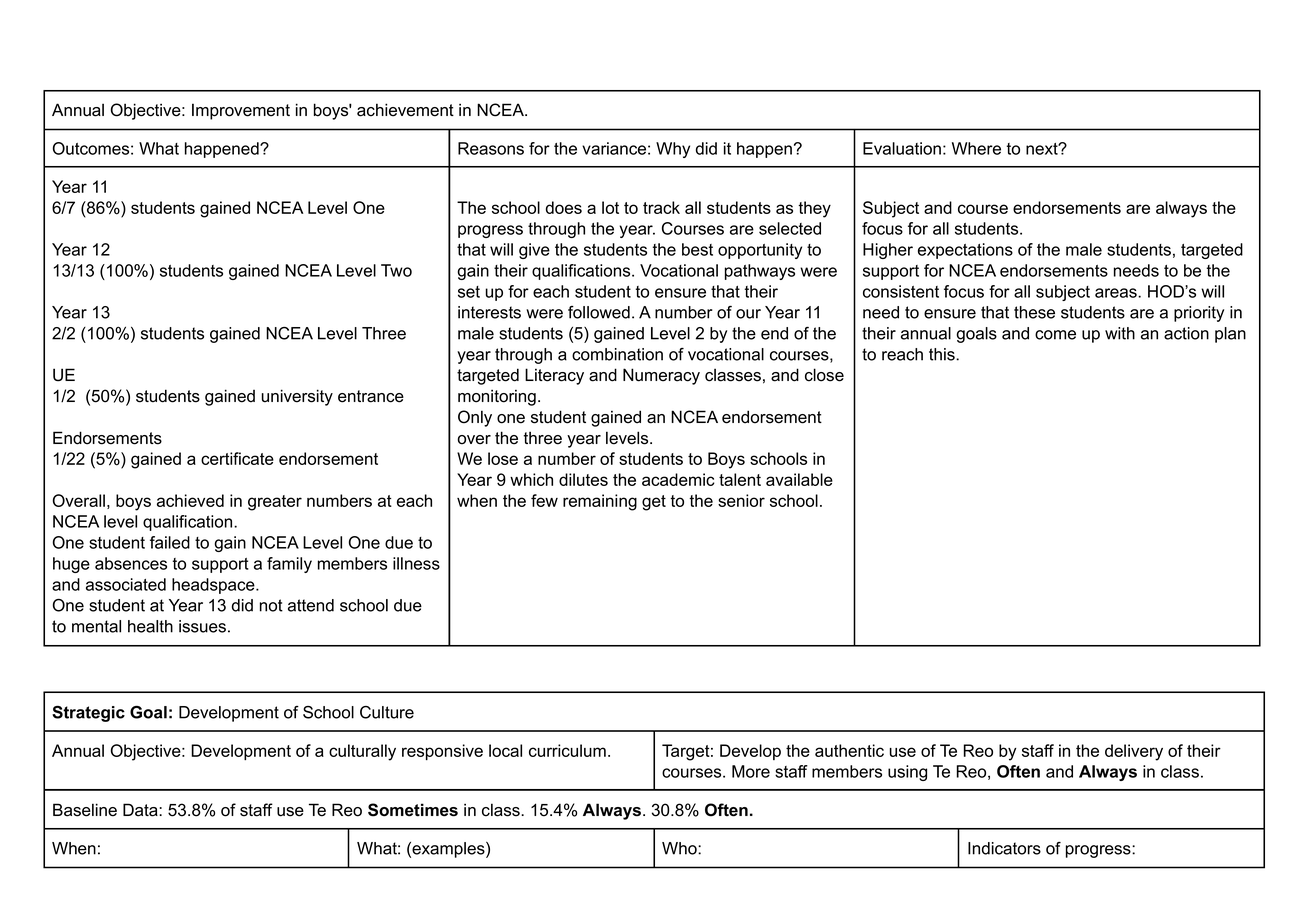 This screenshot has height=924, width=1307. I want to click on academic, so click(678, 479).
